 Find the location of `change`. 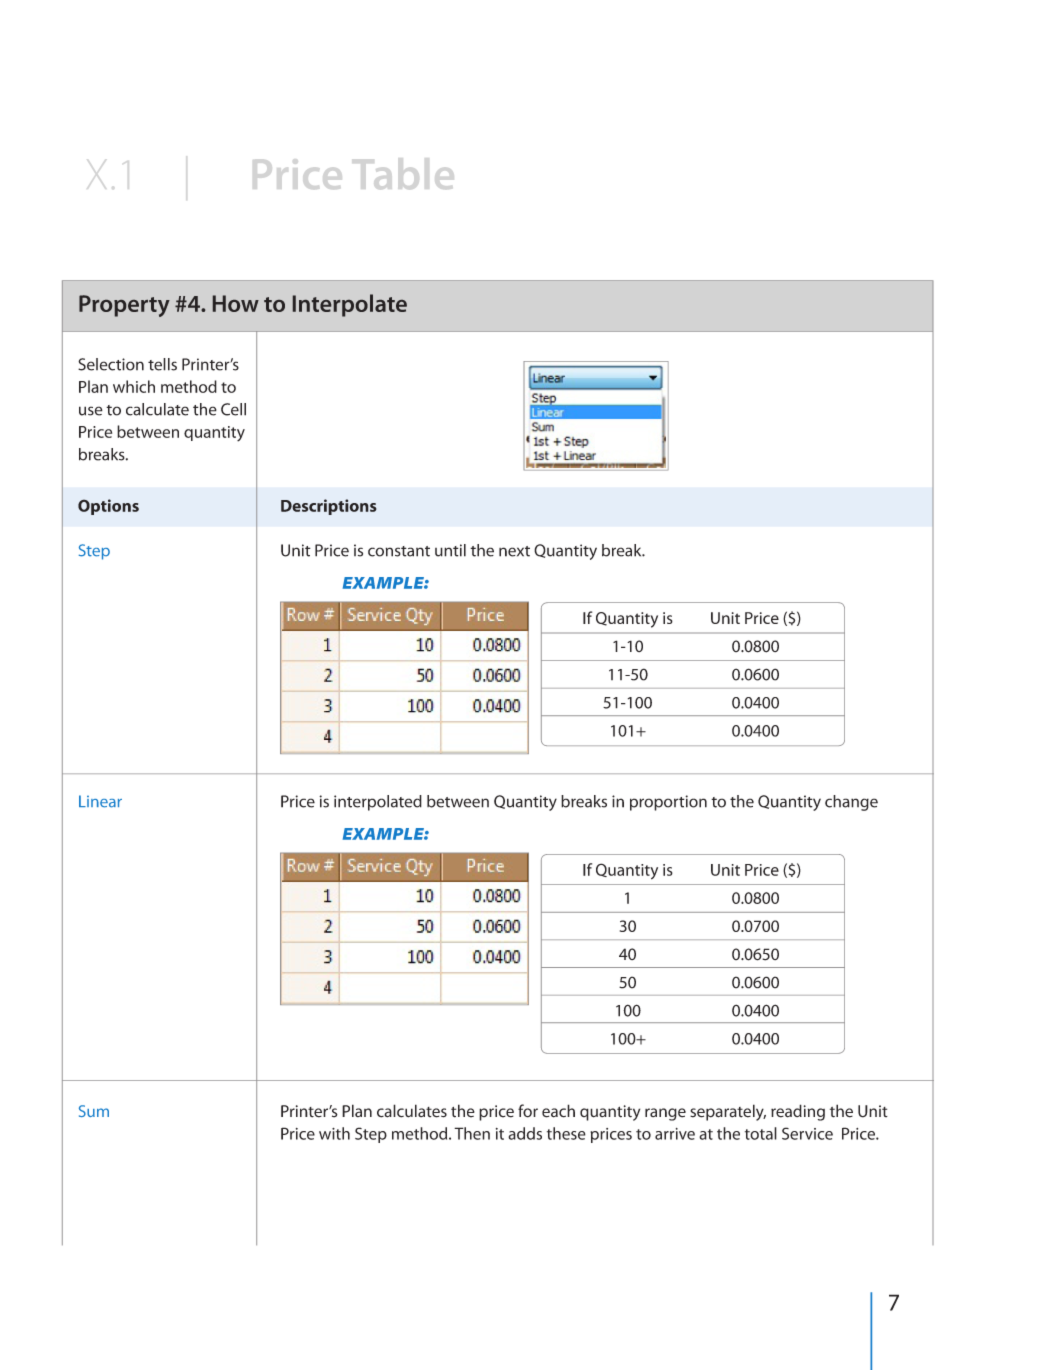

change is located at coordinates (851, 803).
